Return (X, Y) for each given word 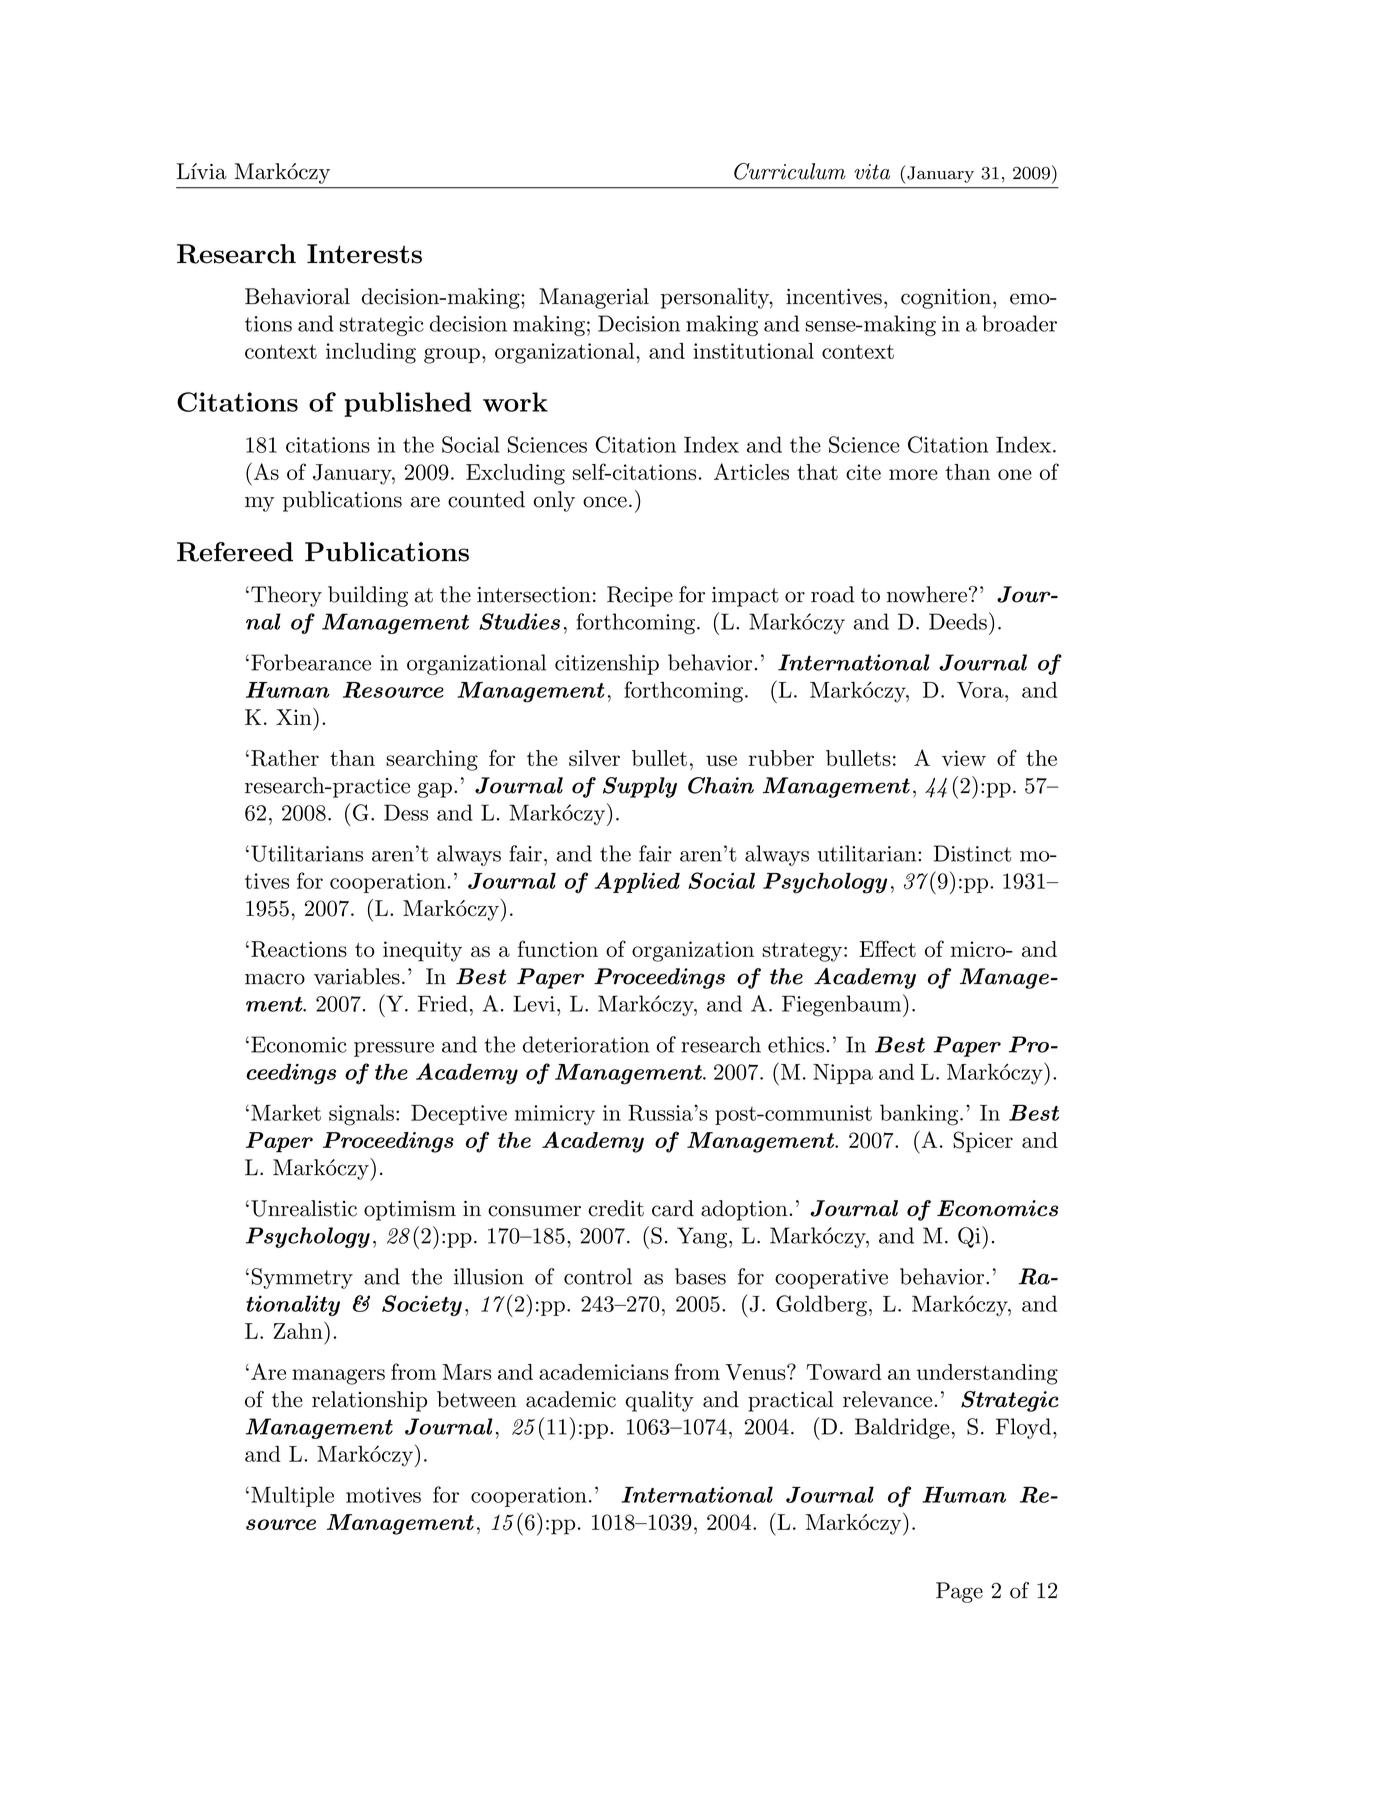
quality (660, 1401)
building (368, 596)
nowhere (927, 594)
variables (357, 976)
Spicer (983, 1142)
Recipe (640, 596)
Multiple (292, 1496)
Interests (364, 254)
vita (872, 172)
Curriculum (790, 171)
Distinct (972, 853)
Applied (637, 882)
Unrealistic (304, 1208)
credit (616, 1208)
